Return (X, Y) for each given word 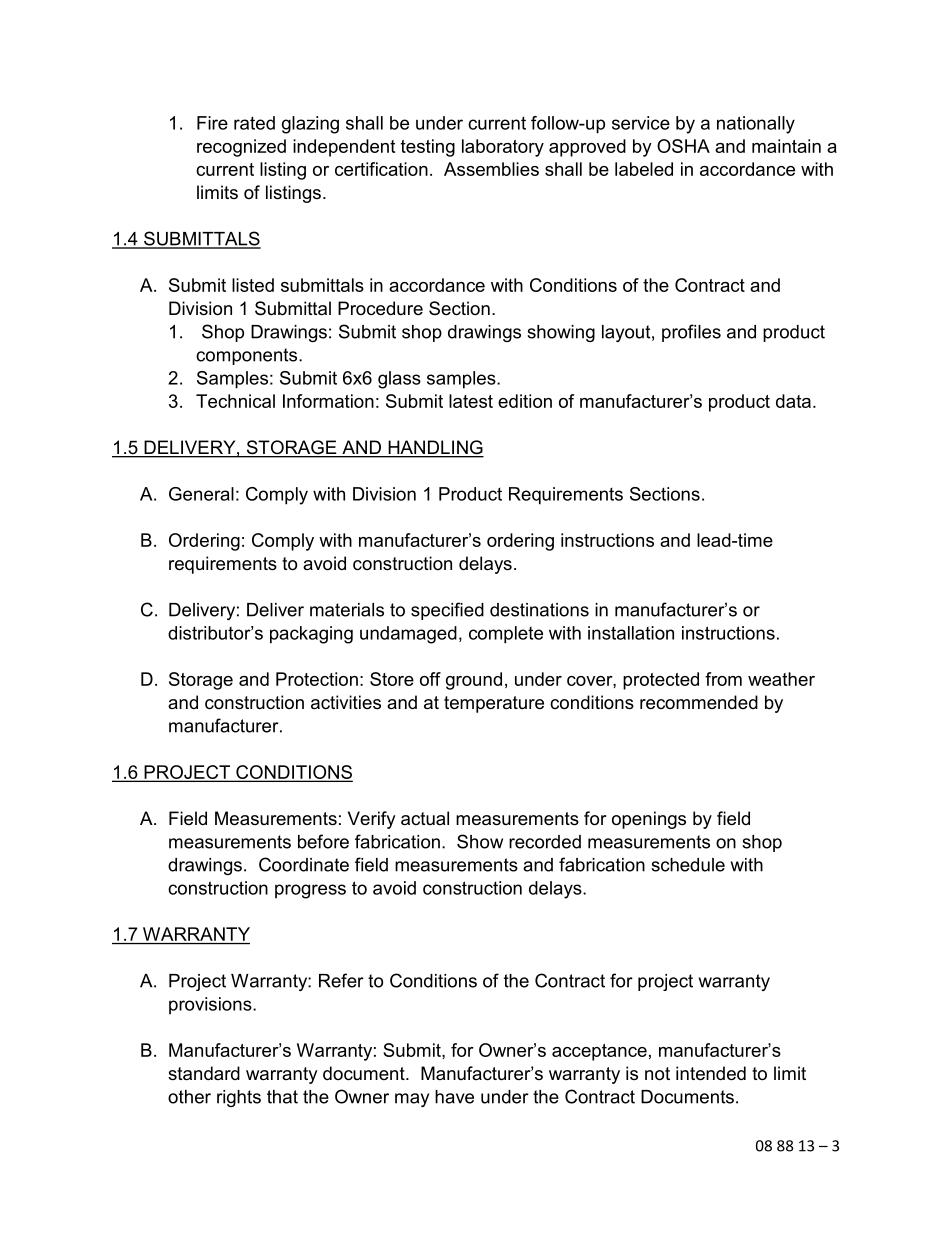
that (282, 1097)
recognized (241, 148)
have (454, 1097)
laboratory (503, 148)
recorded (545, 842)
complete (506, 635)
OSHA (683, 146)
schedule (688, 865)
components (248, 356)
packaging (311, 635)
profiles (691, 333)
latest (471, 401)
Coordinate (304, 864)
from (723, 679)
